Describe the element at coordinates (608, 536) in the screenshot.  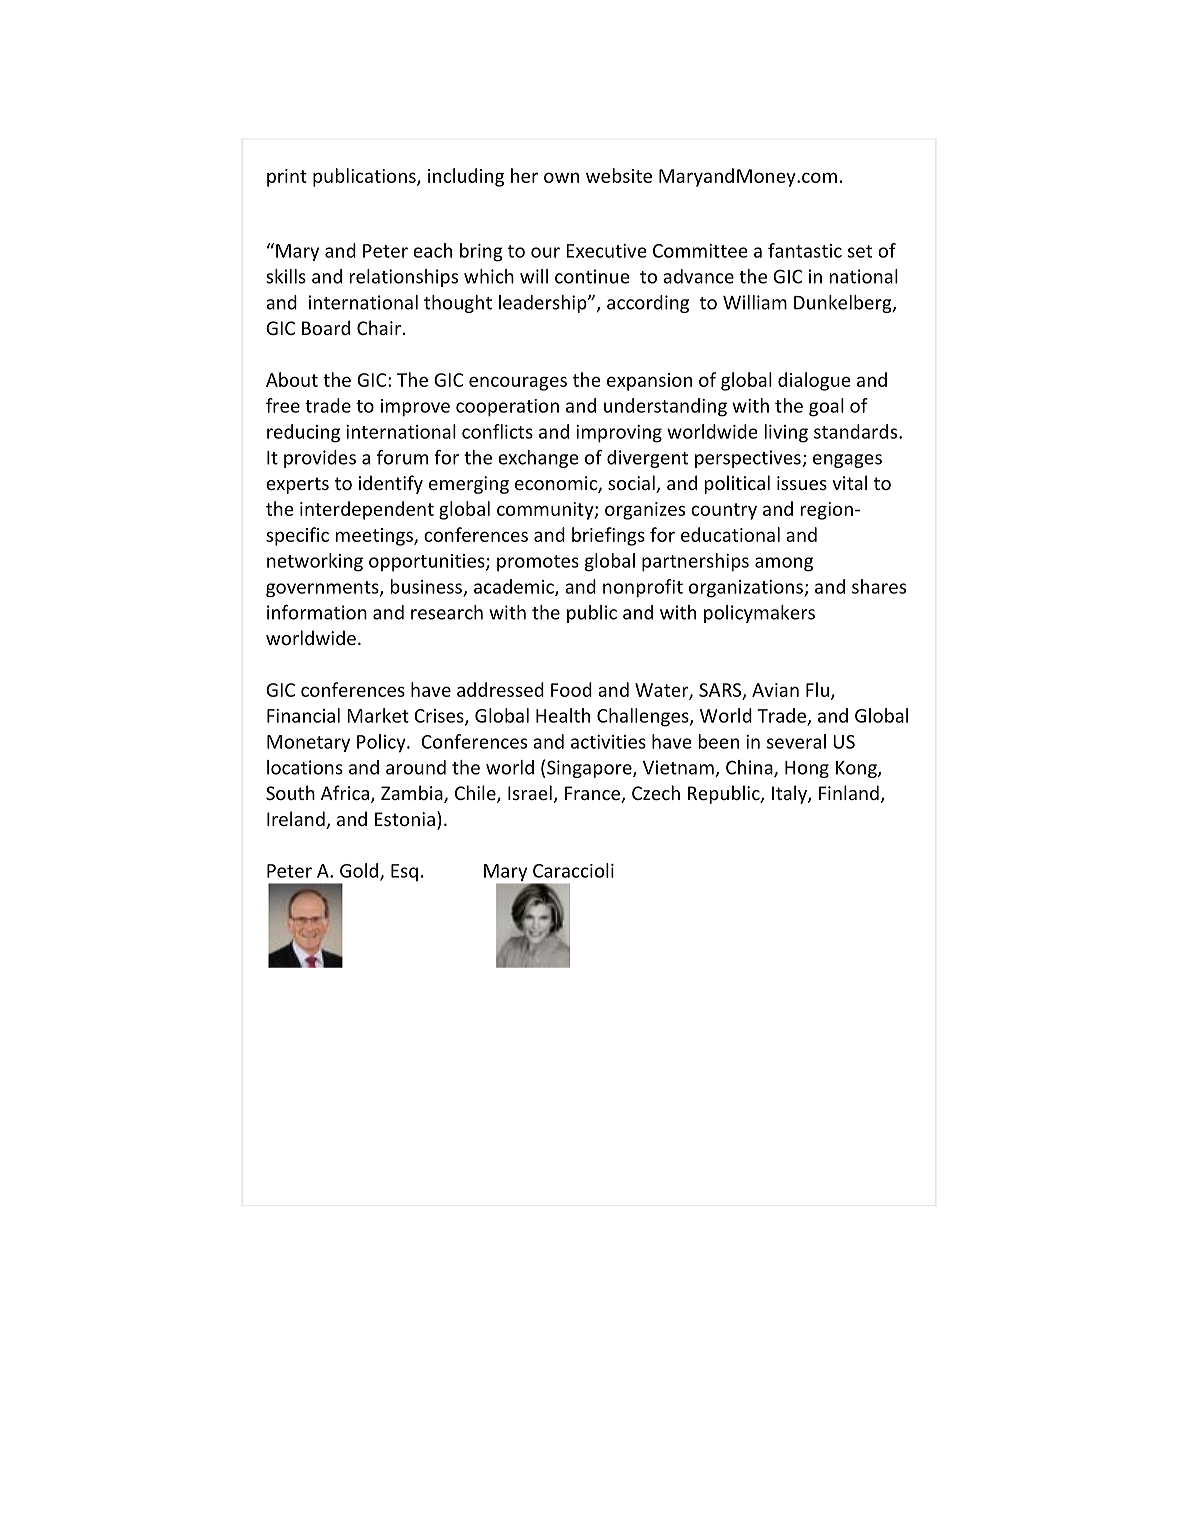
I see `briefings` at that location.
